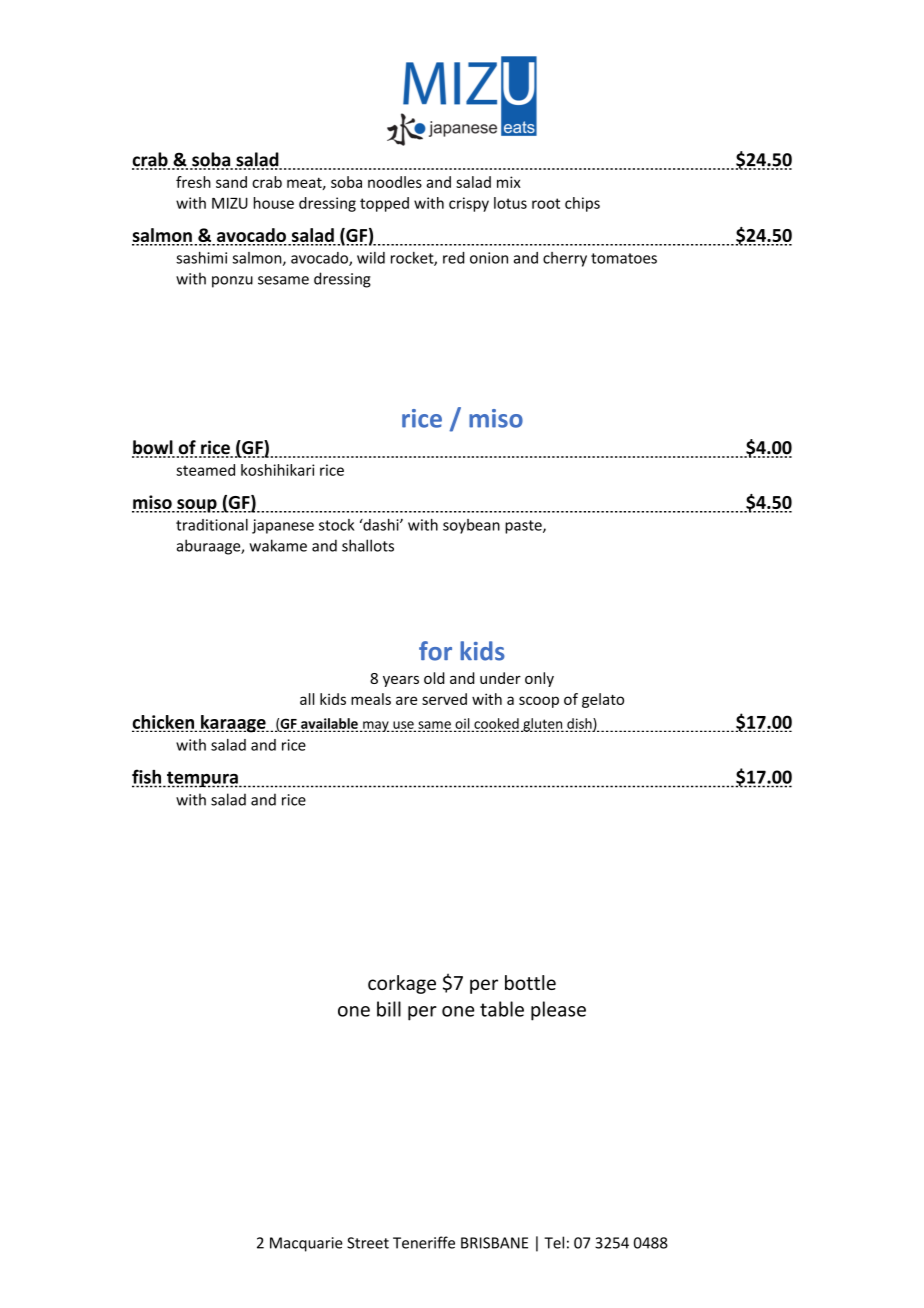 The height and width of the screenshot is (1308, 924). Describe the element at coordinates (530, 982) in the screenshot. I see `bottle` at that location.
